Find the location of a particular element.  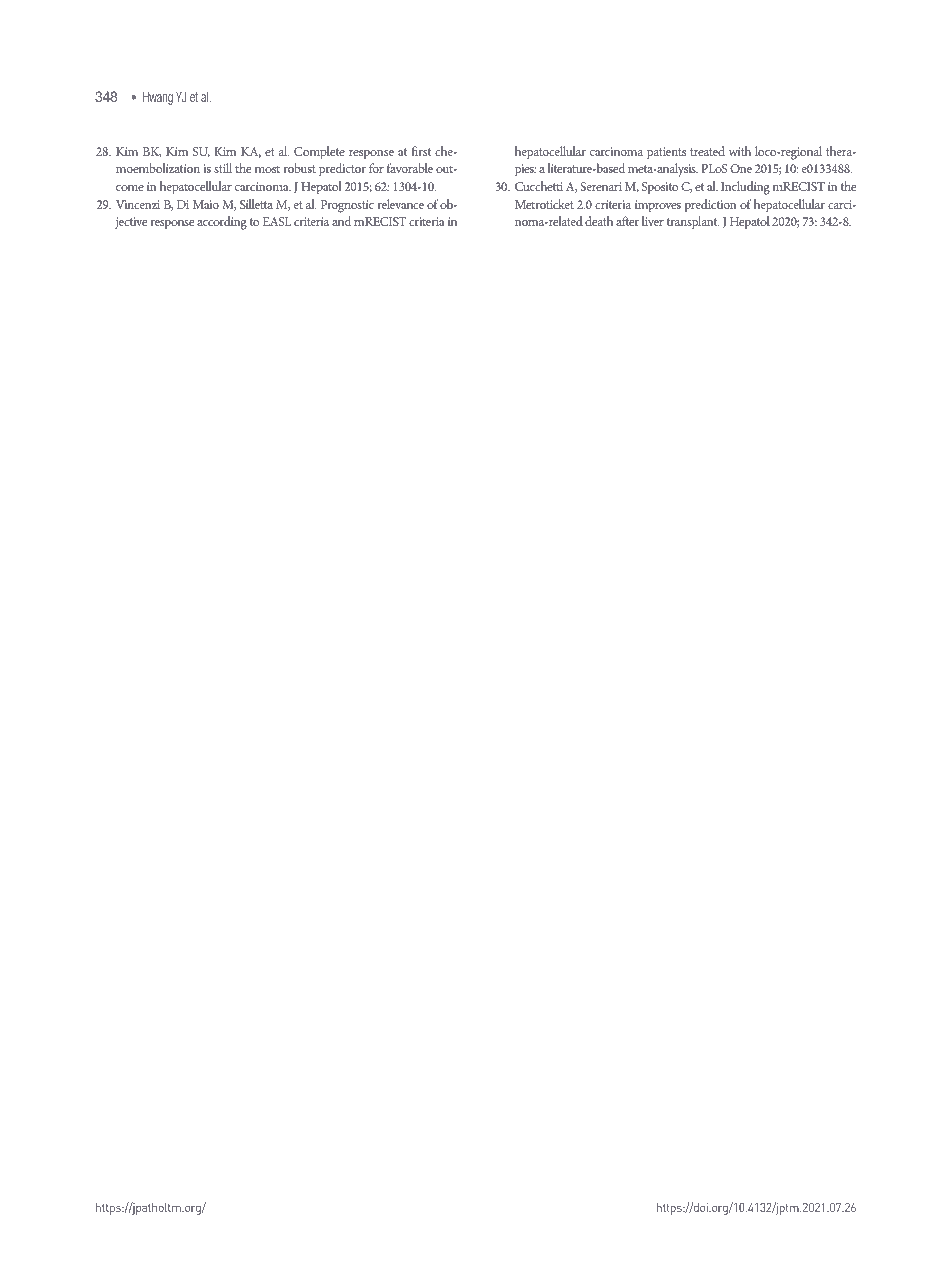

according is located at coordinates (222, 223).
